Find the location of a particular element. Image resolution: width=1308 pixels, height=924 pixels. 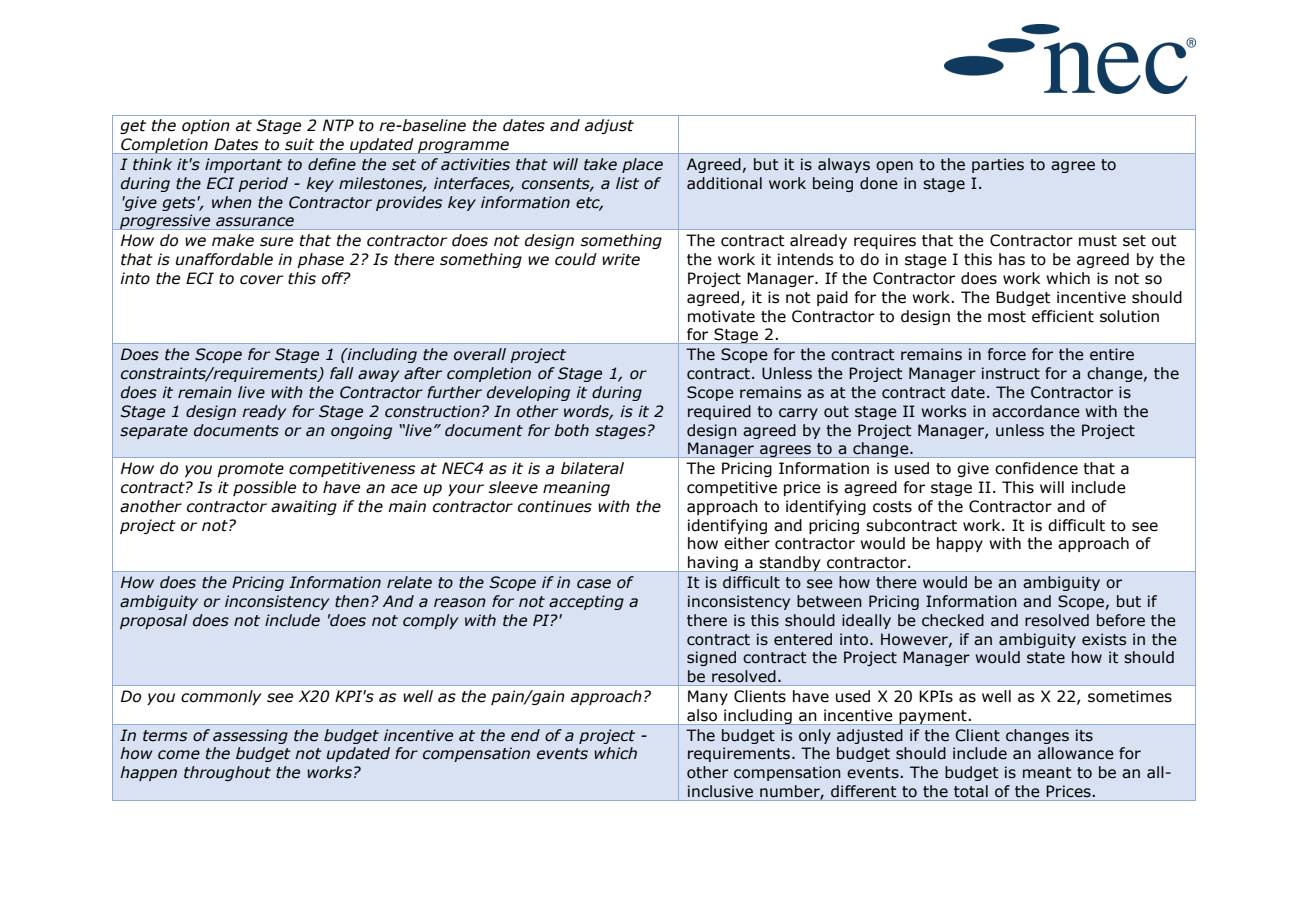

fall is located at coordinates (341, 373).
